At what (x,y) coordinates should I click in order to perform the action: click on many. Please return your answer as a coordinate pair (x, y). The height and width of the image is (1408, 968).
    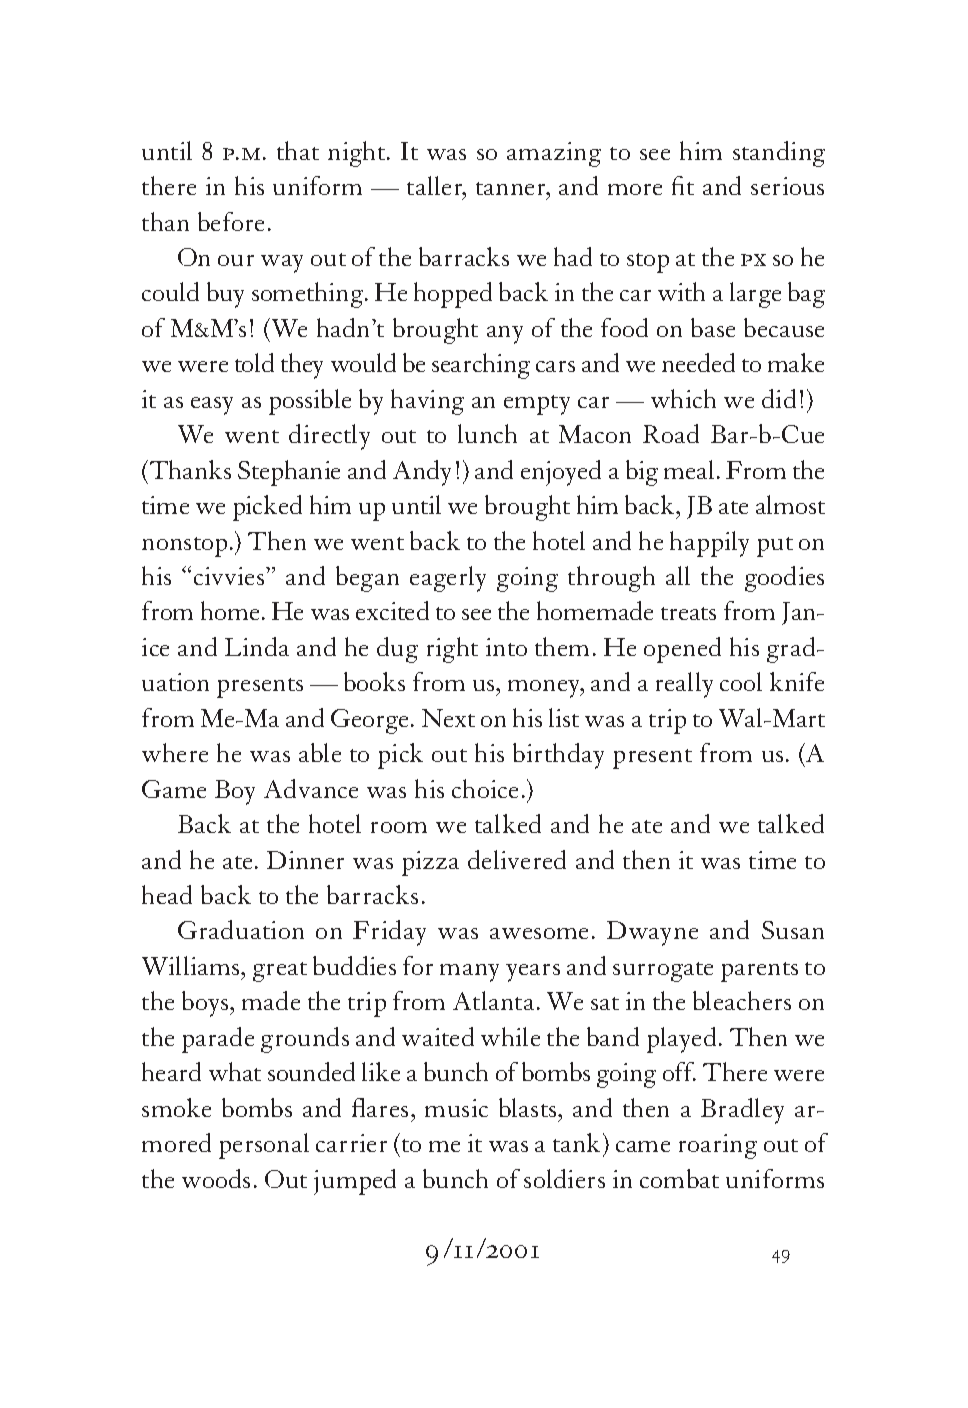
    Looking at the image, I should click on (469, 973).
